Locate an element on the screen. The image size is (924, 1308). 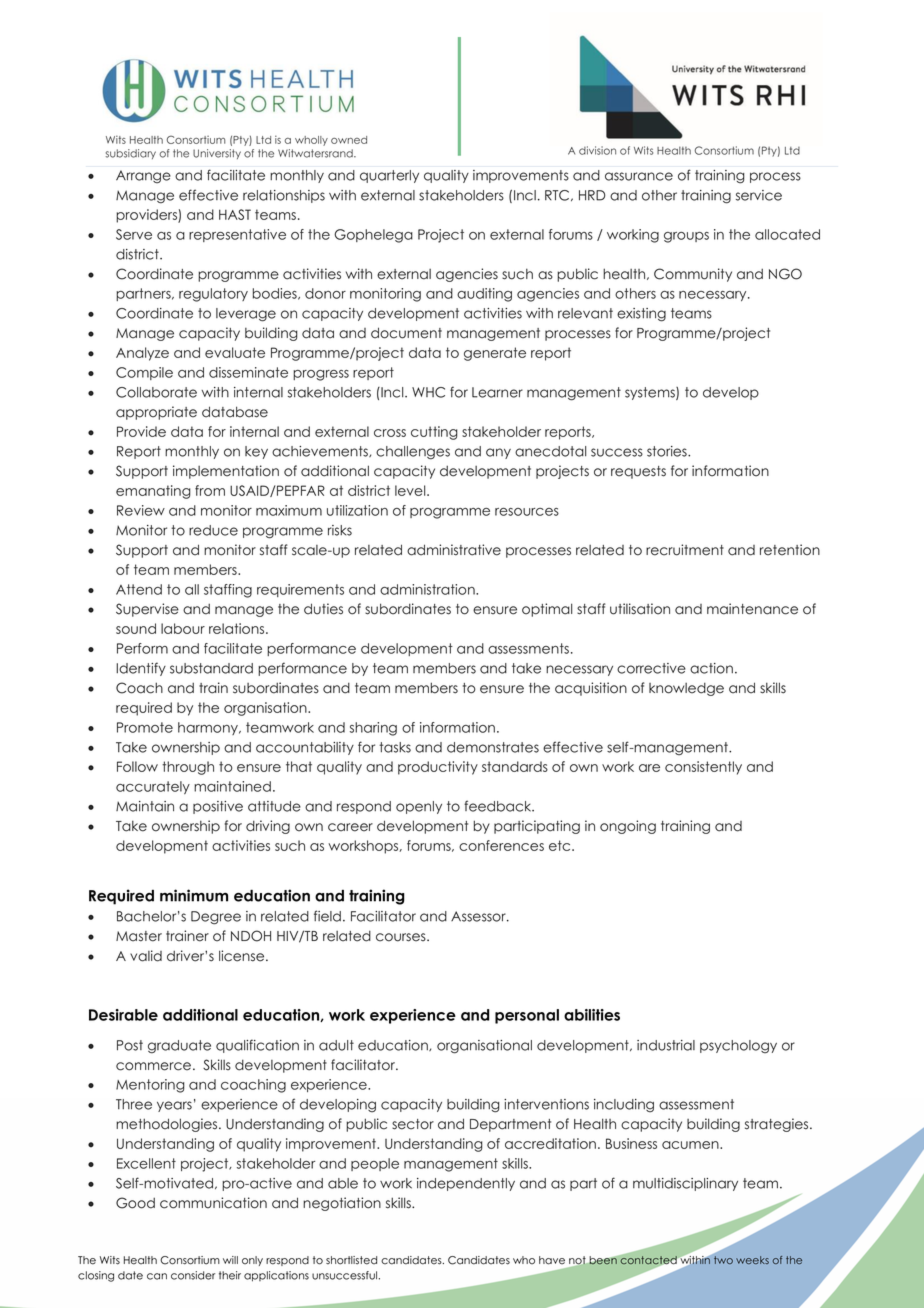
ongoing is located at coordinates (628, 827).
